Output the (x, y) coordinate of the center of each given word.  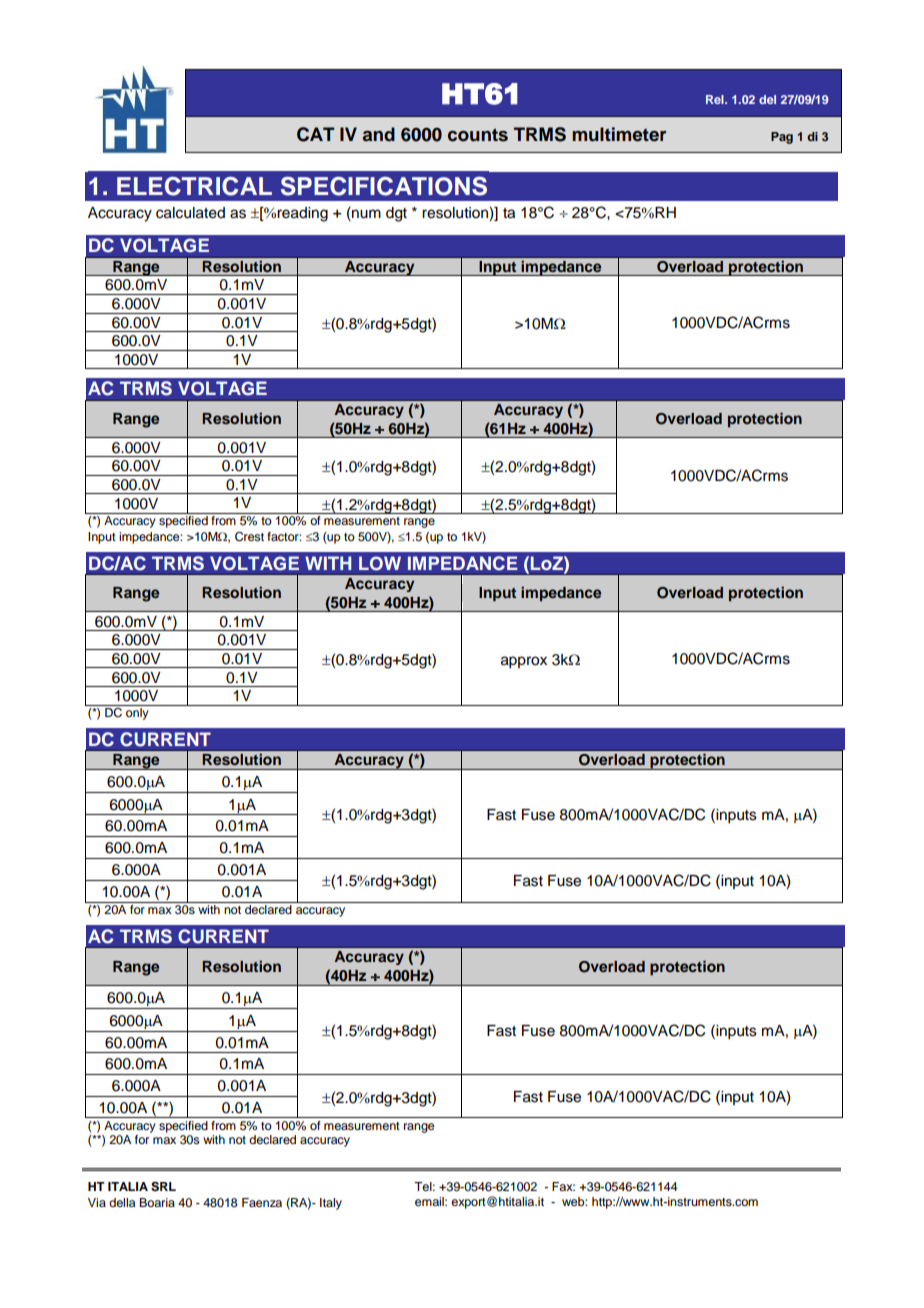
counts (478, 135)
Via (97, 1202)
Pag (782, 138)
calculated (190, 213)
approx (524, 662)
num (365, 213)
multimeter (619, 134)
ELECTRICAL (194, 186)
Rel (716, 99)
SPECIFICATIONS (384, 186)
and (379, 134)
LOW (380, 563)
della (122, 1202)
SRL (163, 1187)
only (137, 712)
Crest (249, 537)
